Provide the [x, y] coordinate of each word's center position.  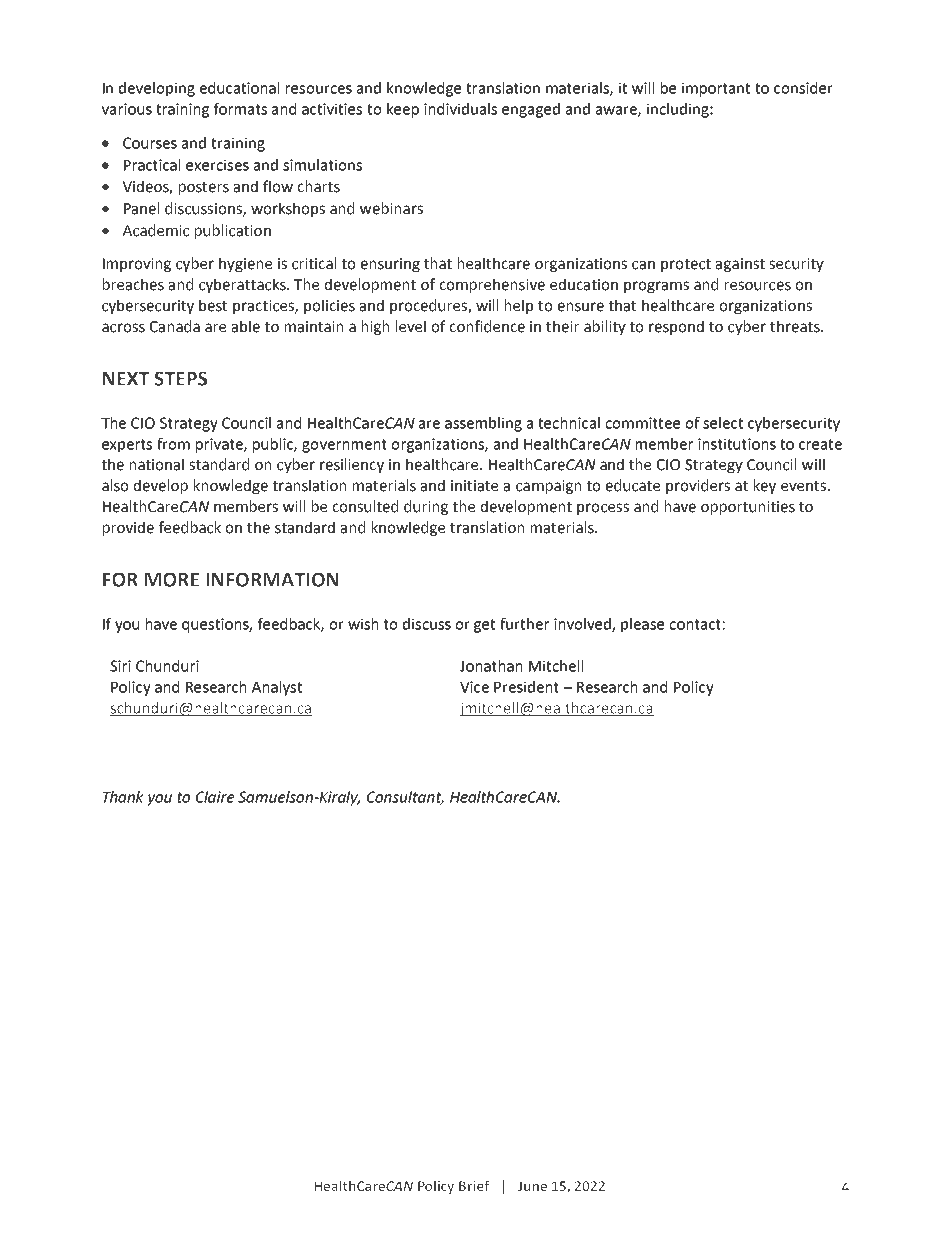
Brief [474, 1185]
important [716, 89]
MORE [172, 579]
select [723, 423]
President [526, 687]
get [484, 626]
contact [695, 624]
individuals [460, 109]
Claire [215, 797]
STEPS [180, 378]
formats [240, 109]
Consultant [405, 798]
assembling [483, 424]
